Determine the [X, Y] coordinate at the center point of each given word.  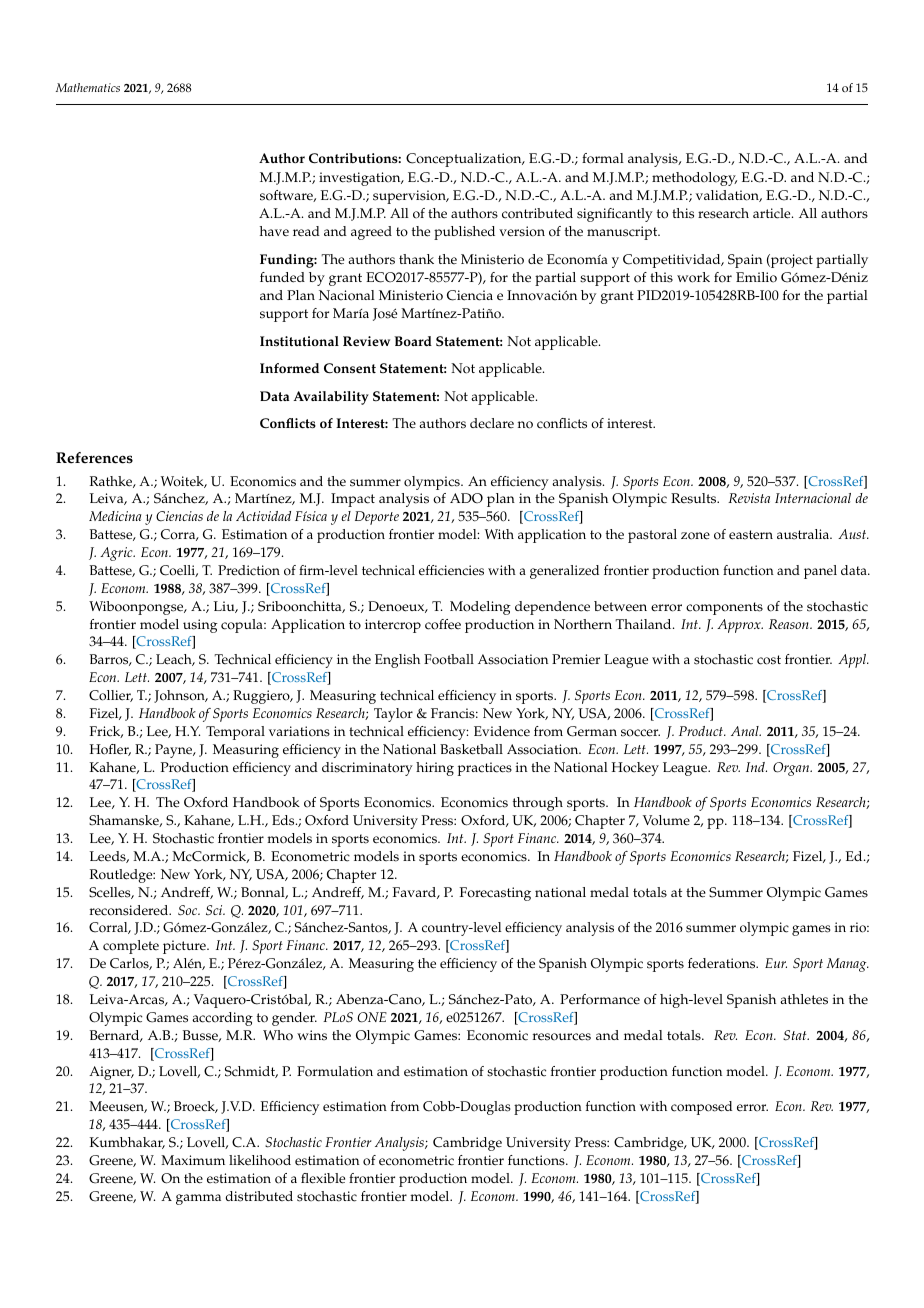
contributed [537, 213]
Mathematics [88, 87]
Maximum [193, 1160]
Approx [740, 626]
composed [701, 1108]
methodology [694, 179]
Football [449, 659]
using [200, 626]
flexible [323, 1178]
